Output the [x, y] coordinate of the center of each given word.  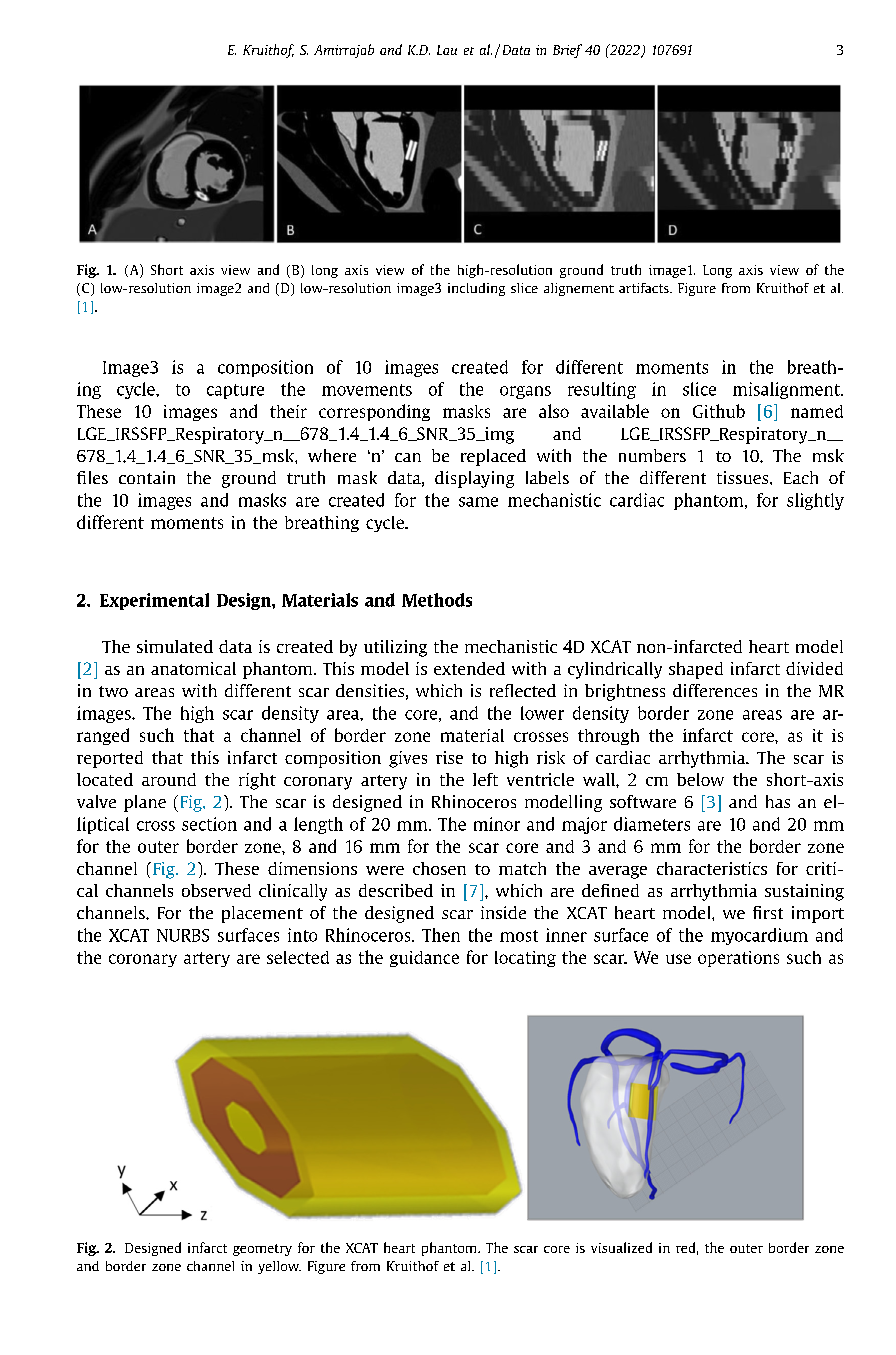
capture [235, 391]
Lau [447, 50]
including [476, 289]
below [700, 779]
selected [298, 957]
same [478, 502]
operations [738, 959]
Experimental [154, 601]
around [169, 779]
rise [449, 757]
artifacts [645, 288]
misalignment [787, 390]
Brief [567, 51]
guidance [424, 959]
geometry [262, 1250]
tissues [744, 477]
